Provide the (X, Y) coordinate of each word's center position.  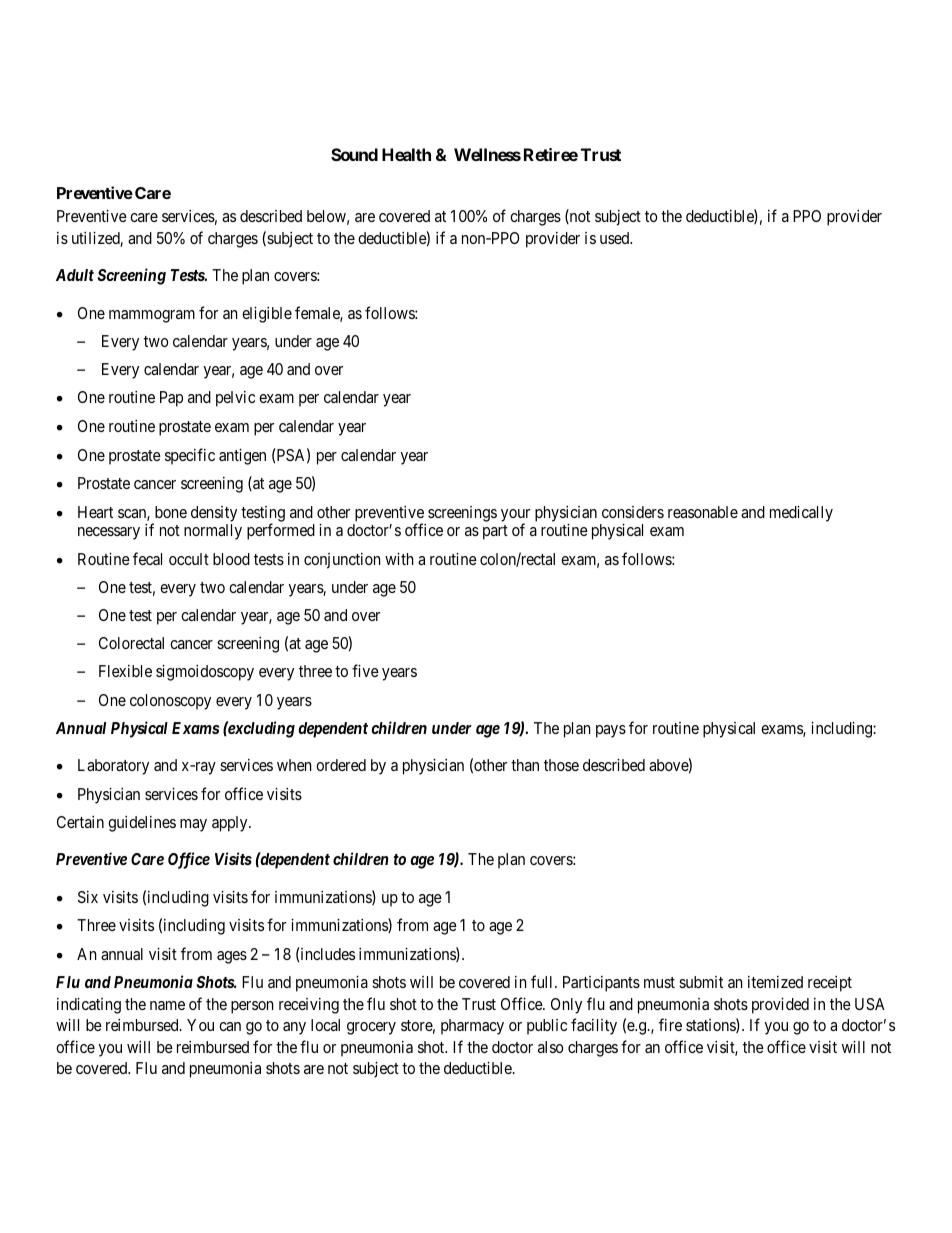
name (167, 1005)
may (193, 825)
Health (406, 154)
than (525, 765)
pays (611, 731)
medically (801, 514)
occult (189, 559)
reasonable (703, 512)
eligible (267, 315)
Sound (354, 154)
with (399, 559)
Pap (171, 399)
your (515, 516)
